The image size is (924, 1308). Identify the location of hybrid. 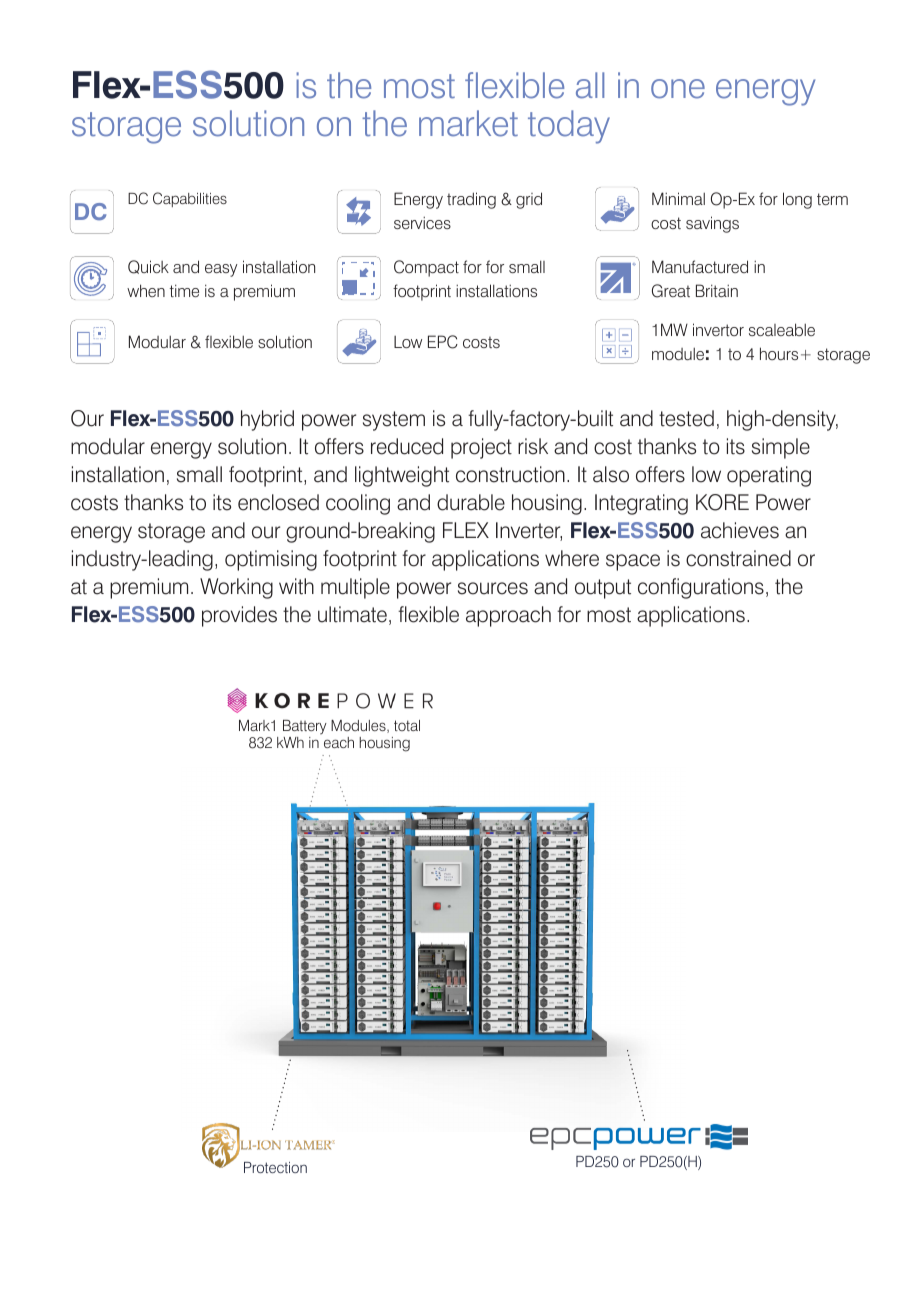
(267, 420).
